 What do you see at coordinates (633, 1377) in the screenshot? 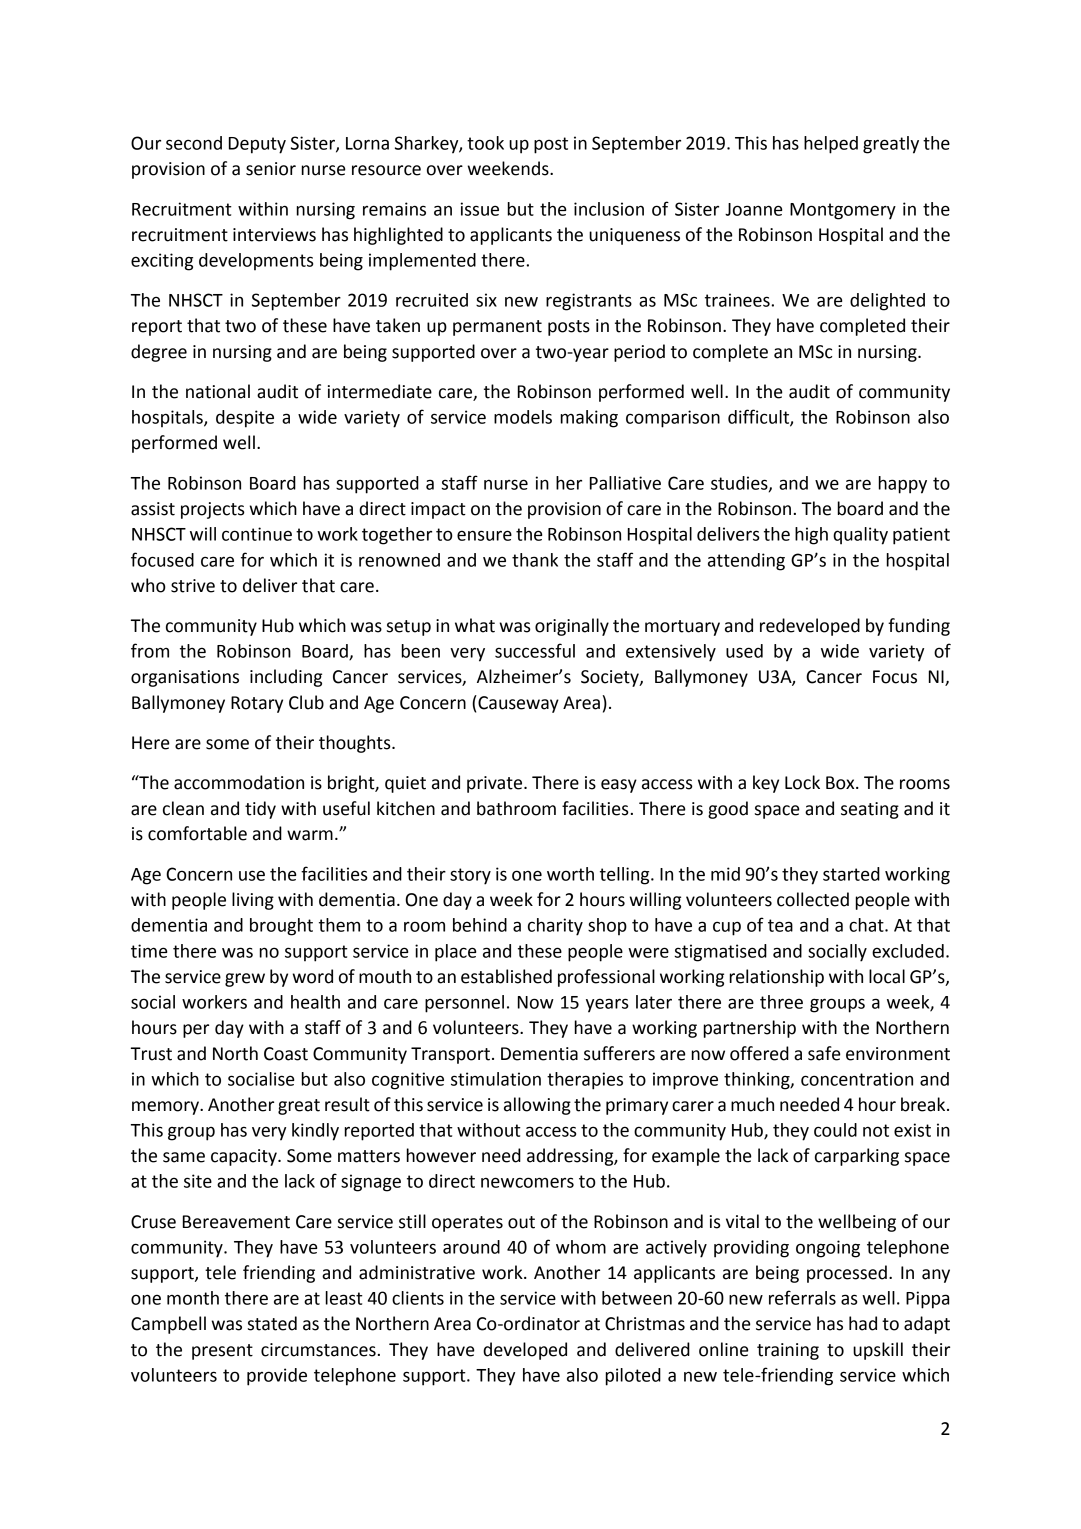
I see `piloted` at bounding box center [633, 1377].
